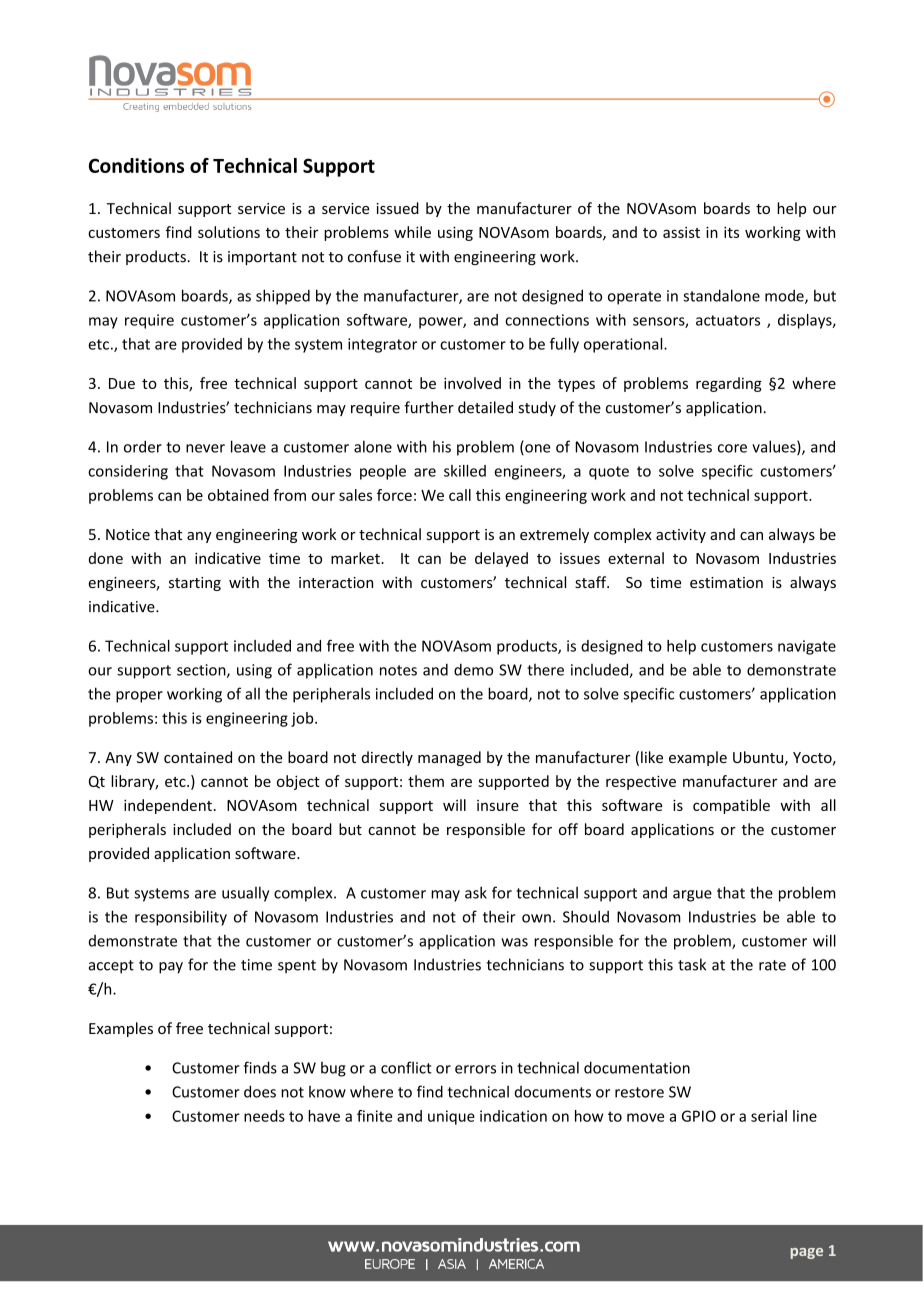  I want to click on page, so click(807, 1253).
